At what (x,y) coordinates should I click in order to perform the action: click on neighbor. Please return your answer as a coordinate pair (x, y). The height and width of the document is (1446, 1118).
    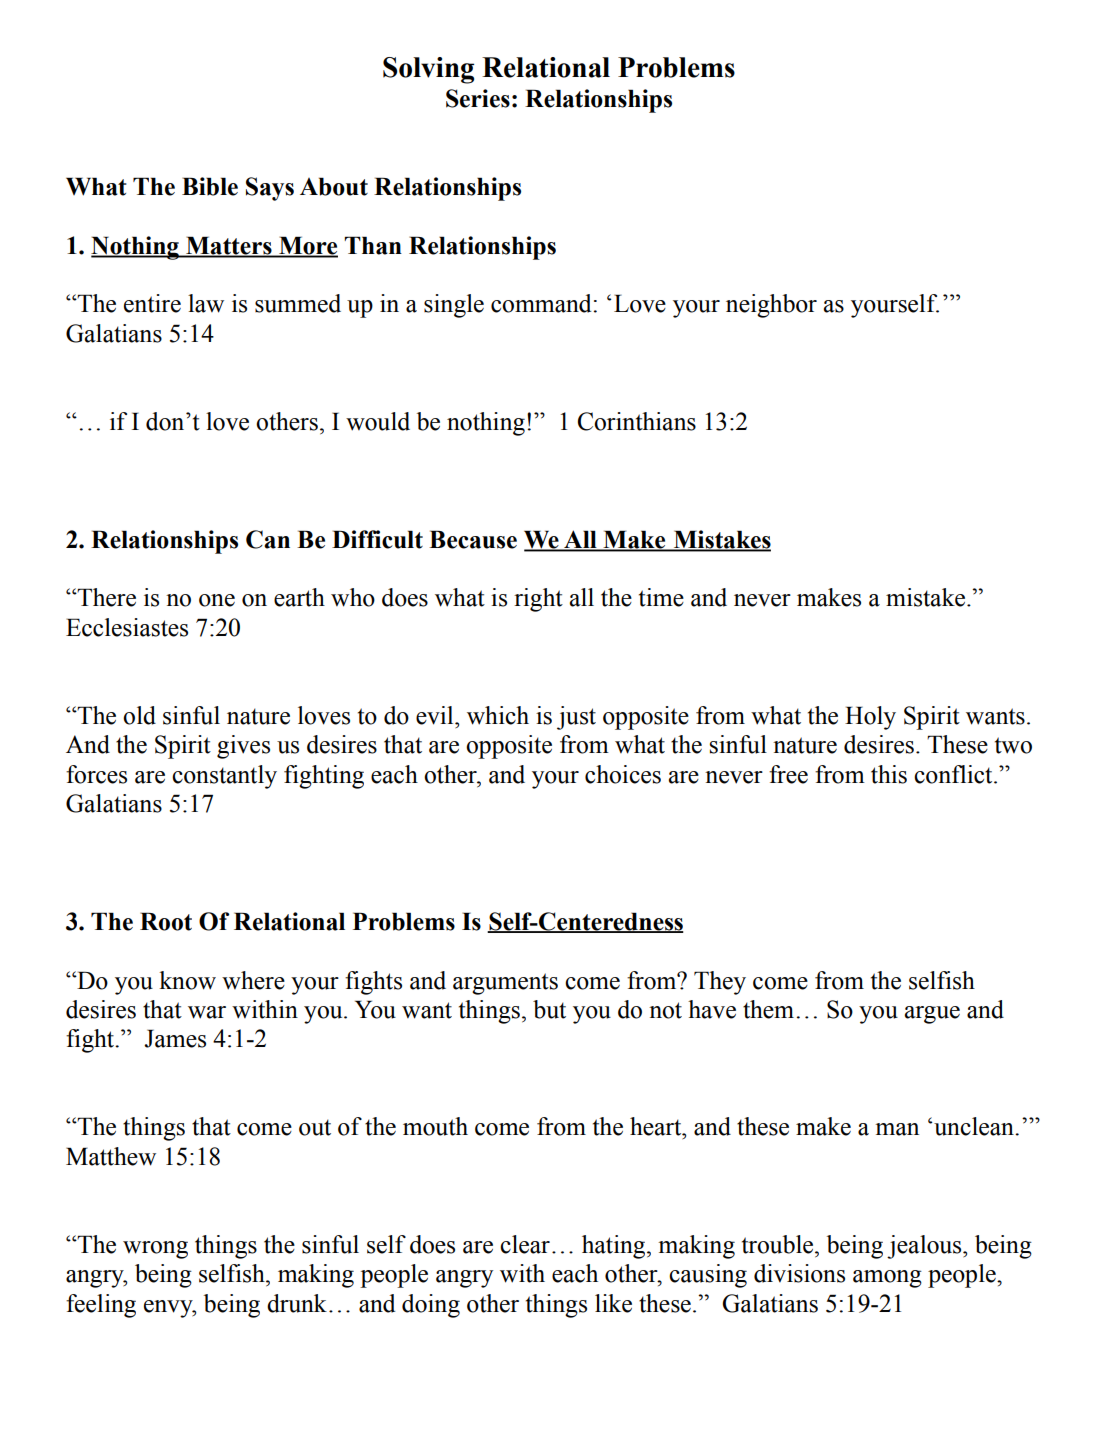
    Looking at the image, I should click on (771, 306).
